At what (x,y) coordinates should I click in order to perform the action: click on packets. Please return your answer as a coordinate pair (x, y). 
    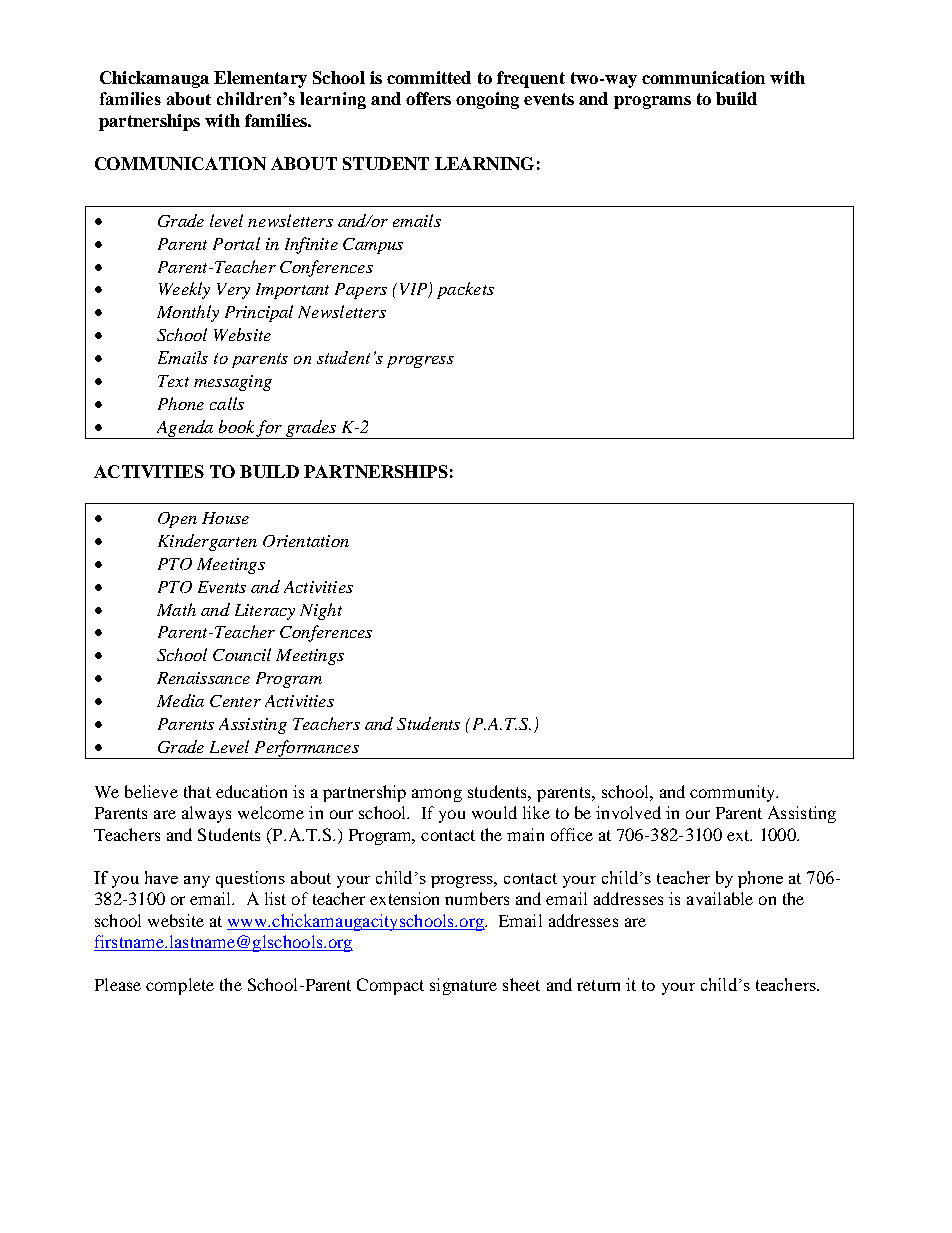
    Looking at the image, I should click on (465, 290).
